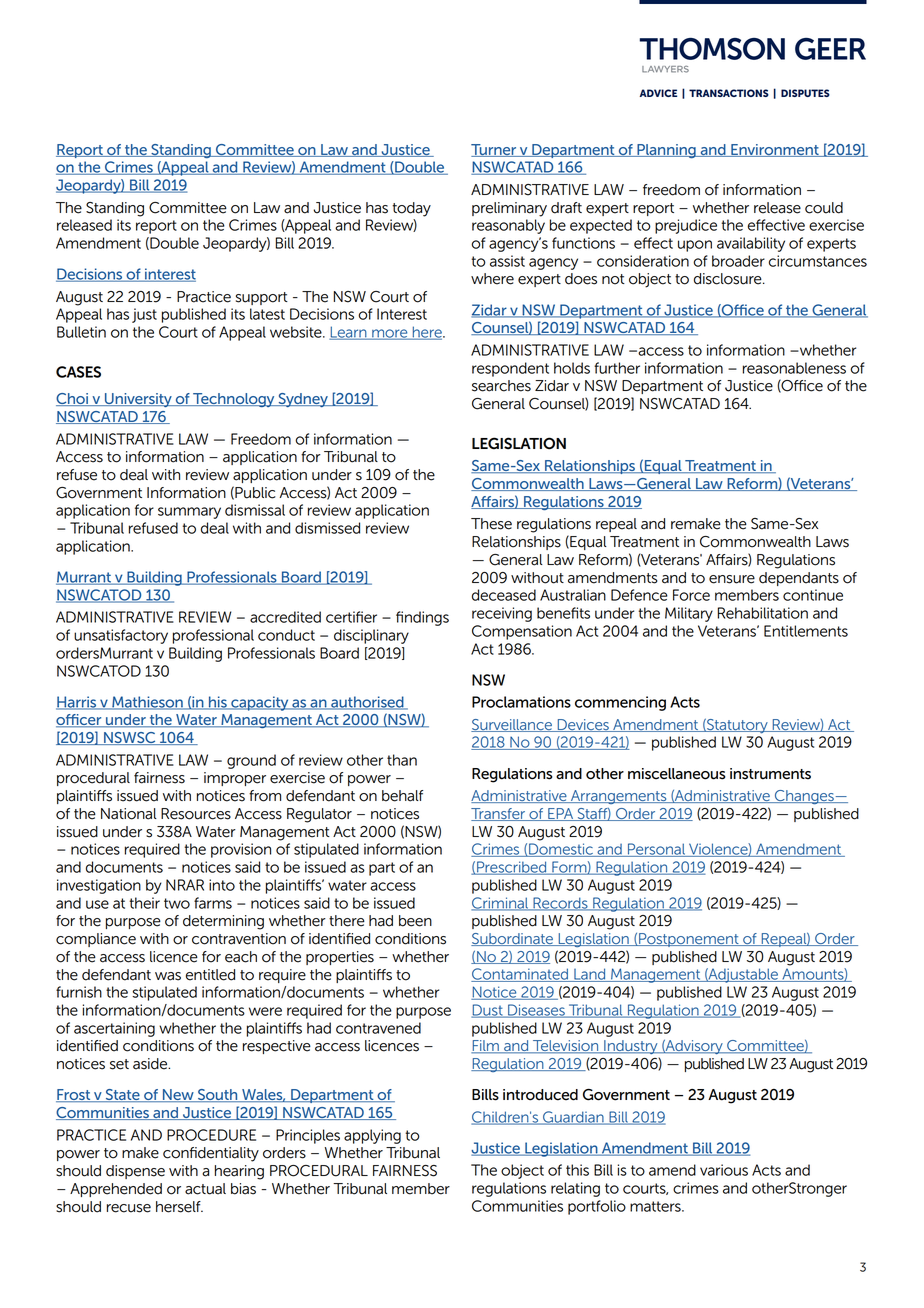  Describe the element at coordinates (495, 150) in the image. I see `Turner` at that location.
